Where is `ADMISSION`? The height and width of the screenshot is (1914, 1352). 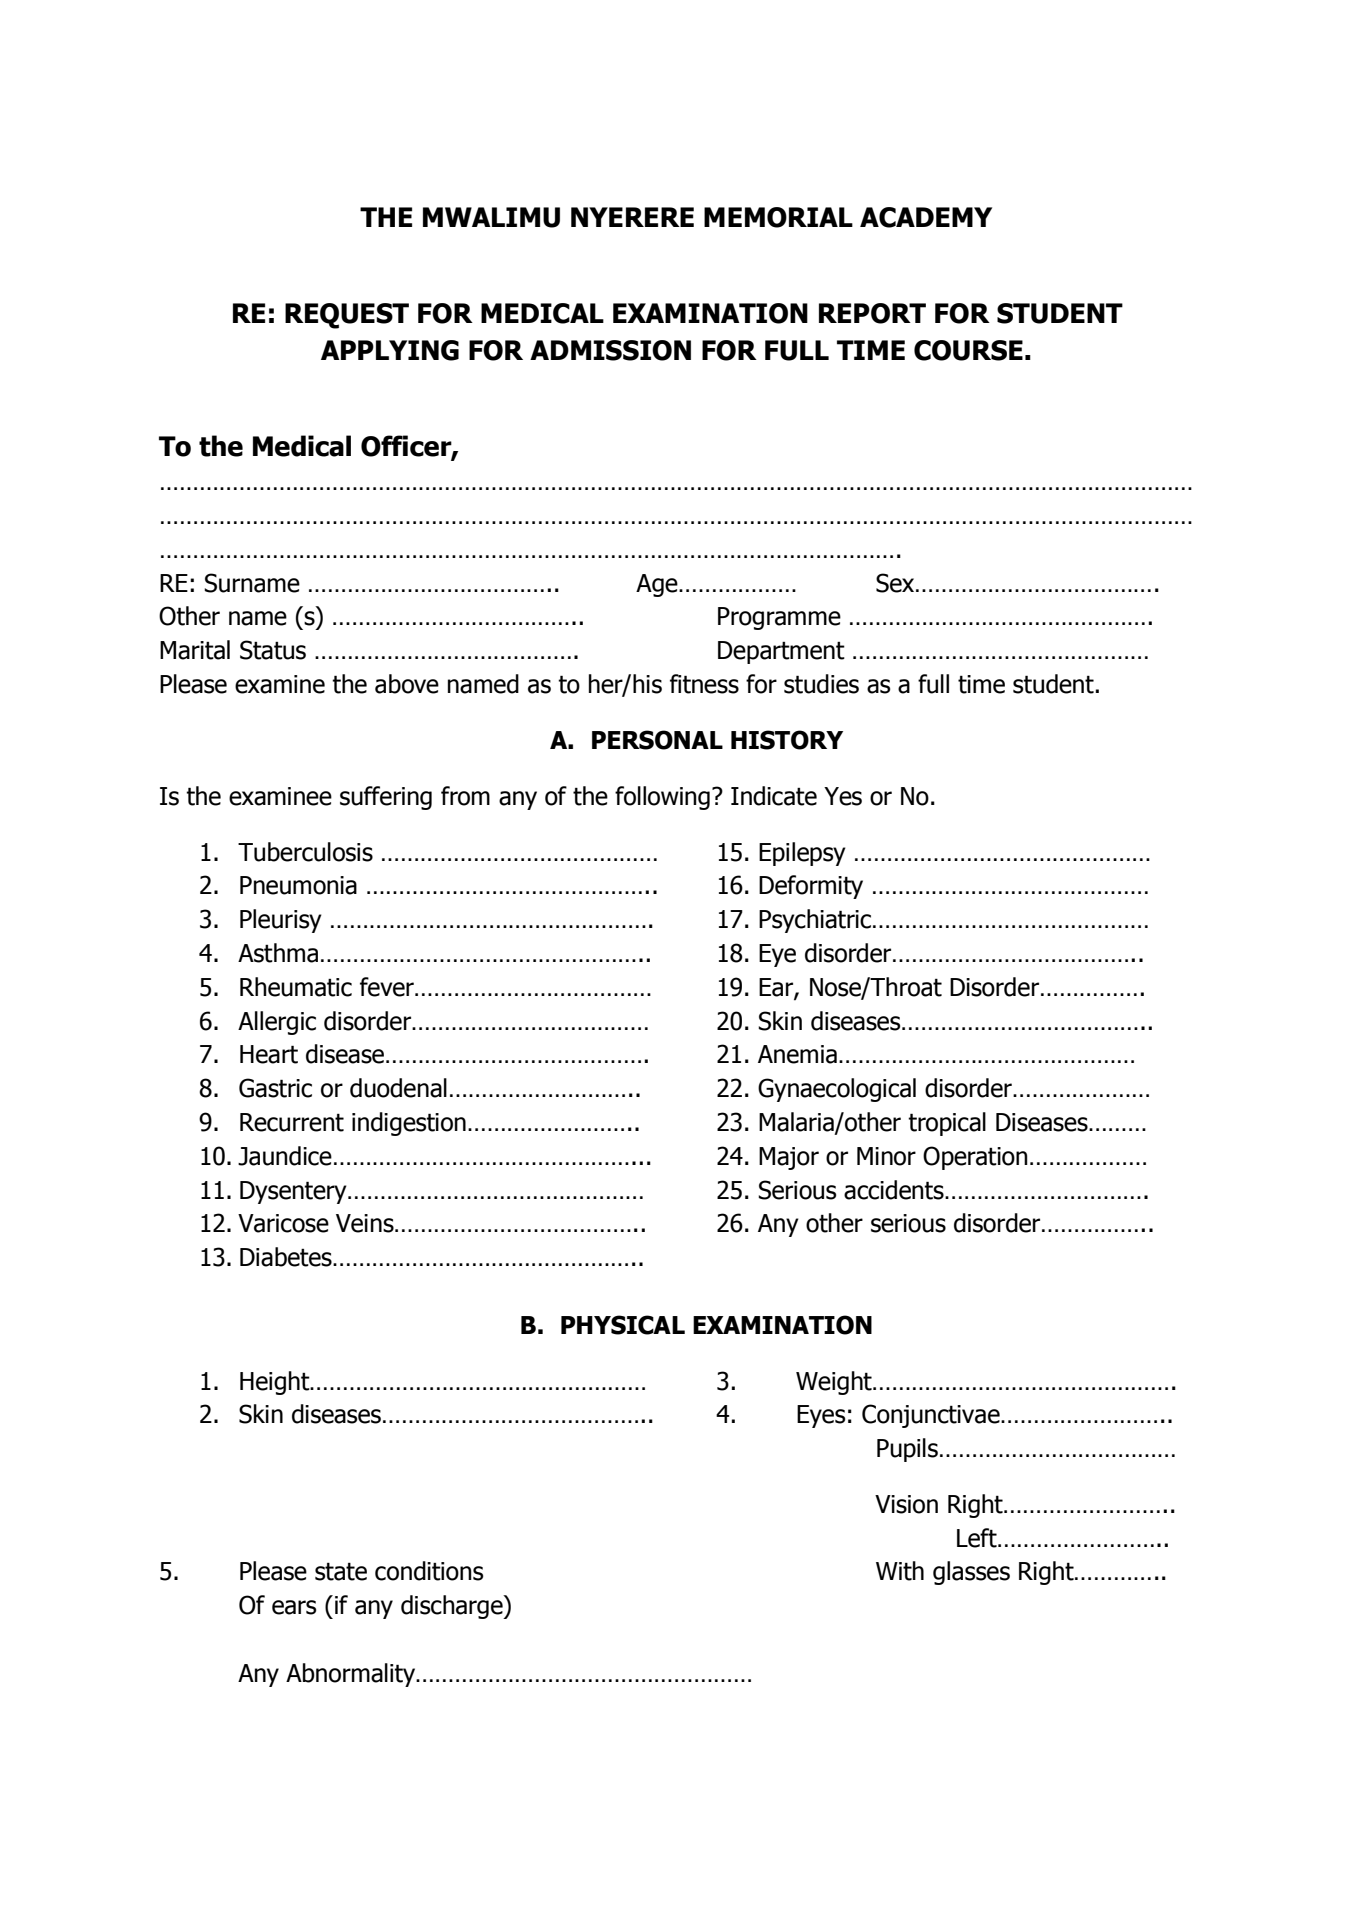 ADMISSION is located at coordinates (610, 350).
